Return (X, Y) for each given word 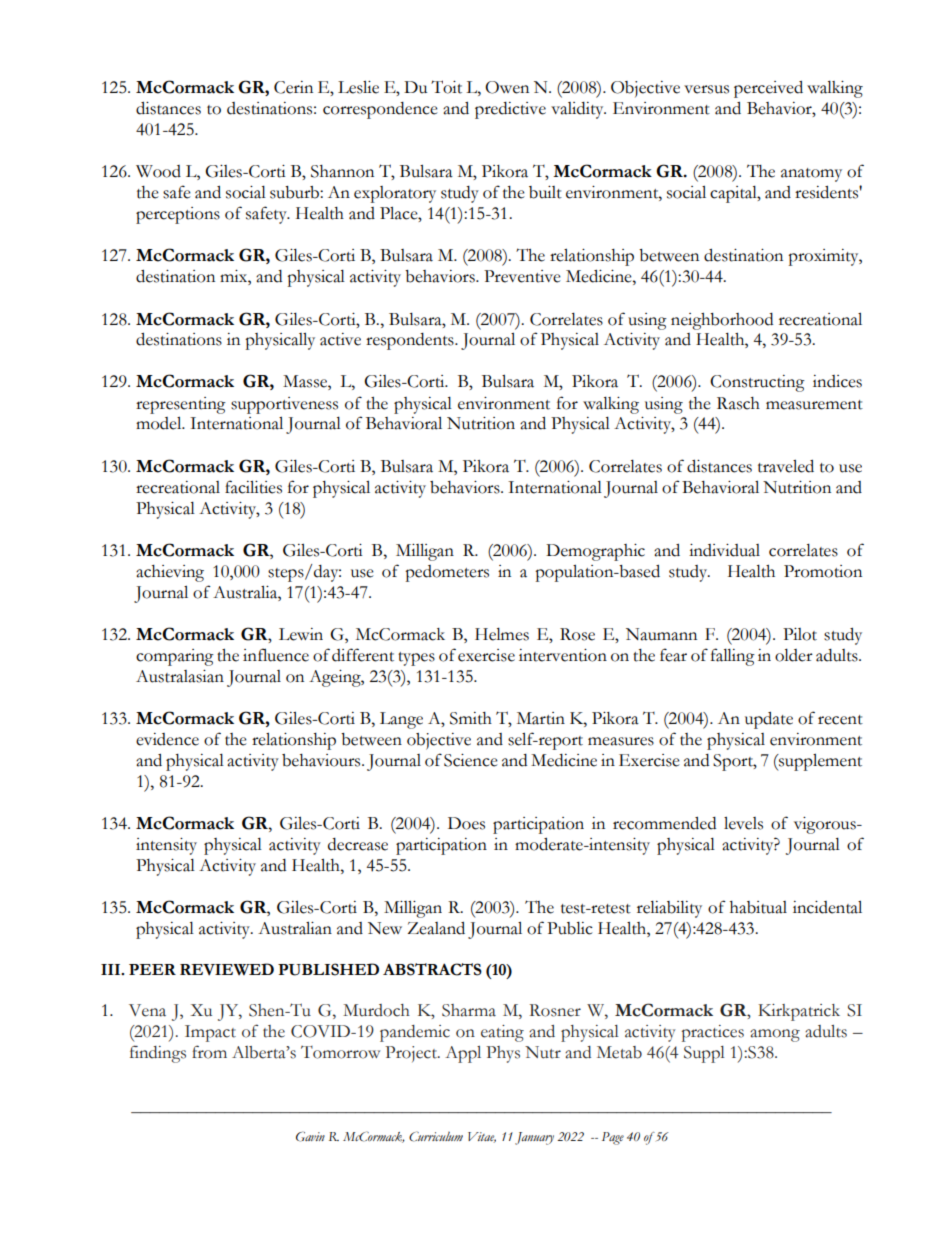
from (209, 1052)
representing (181, 405)
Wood (158, 171)
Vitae (482, 1137)
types (416, 659)
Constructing (757, 383)
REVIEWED (227, 969)
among (775, 1035)
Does (466, 823)
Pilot (800, 634)
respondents (411, 341)
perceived (768, 89)
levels (743, 823)
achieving (170, 573)
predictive (510, 110)
